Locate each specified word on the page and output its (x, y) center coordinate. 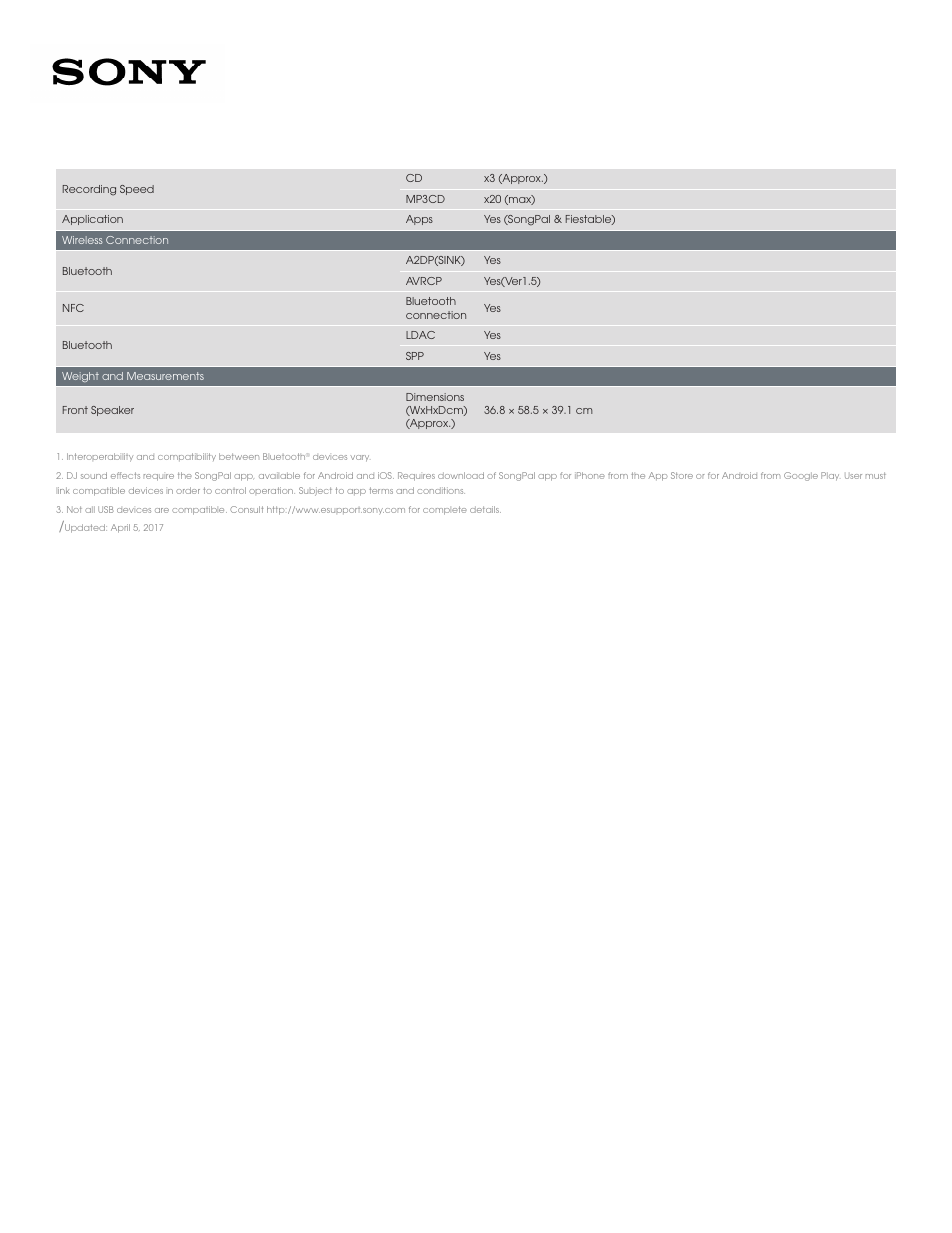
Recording (89, 190)
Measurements (165, 376)
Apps (419, 220)
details (485, 509)
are (162, 510)
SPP (415, 356)
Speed (137, 190)
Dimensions (435, 397)
